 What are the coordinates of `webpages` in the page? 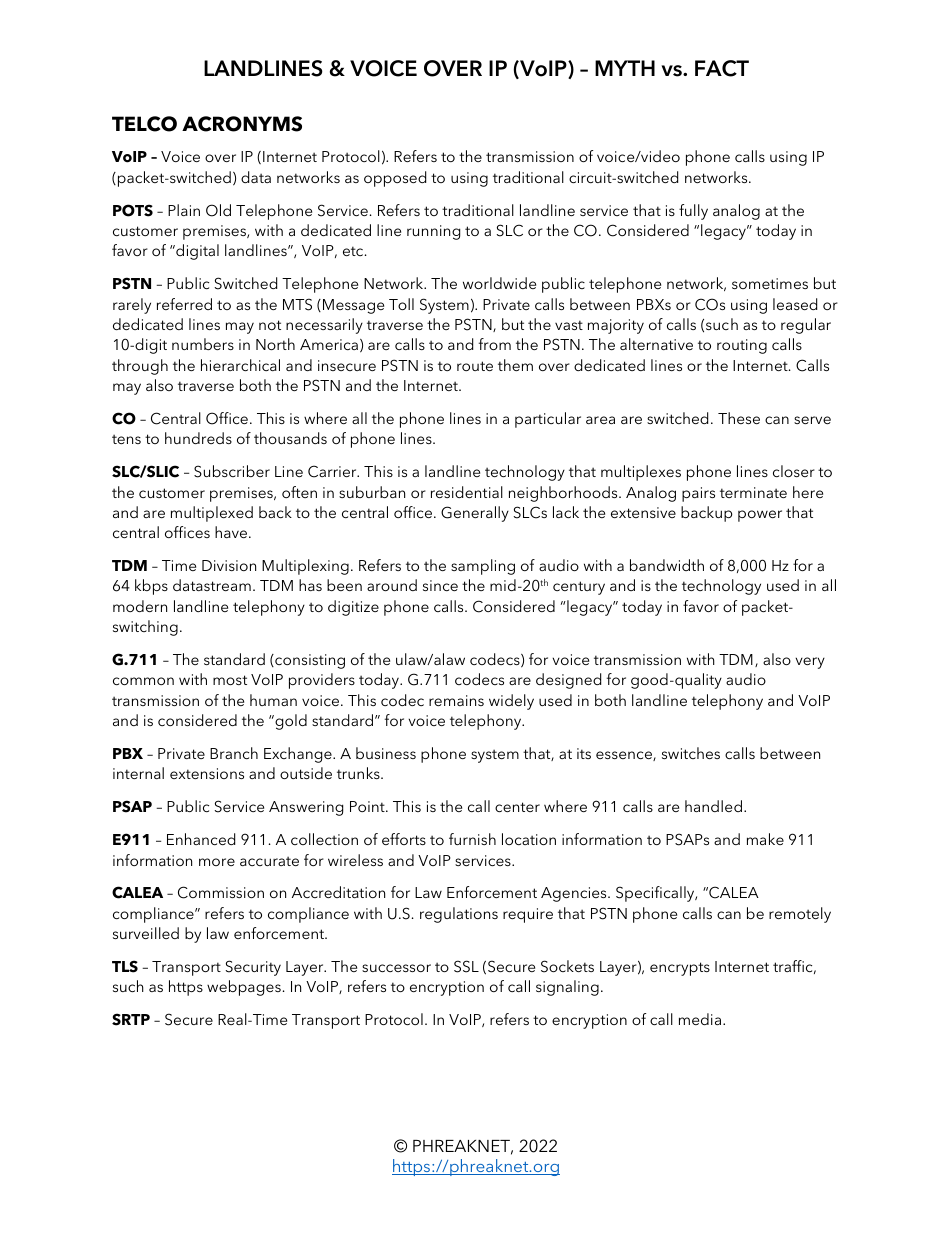 It's located at (244, 988).
